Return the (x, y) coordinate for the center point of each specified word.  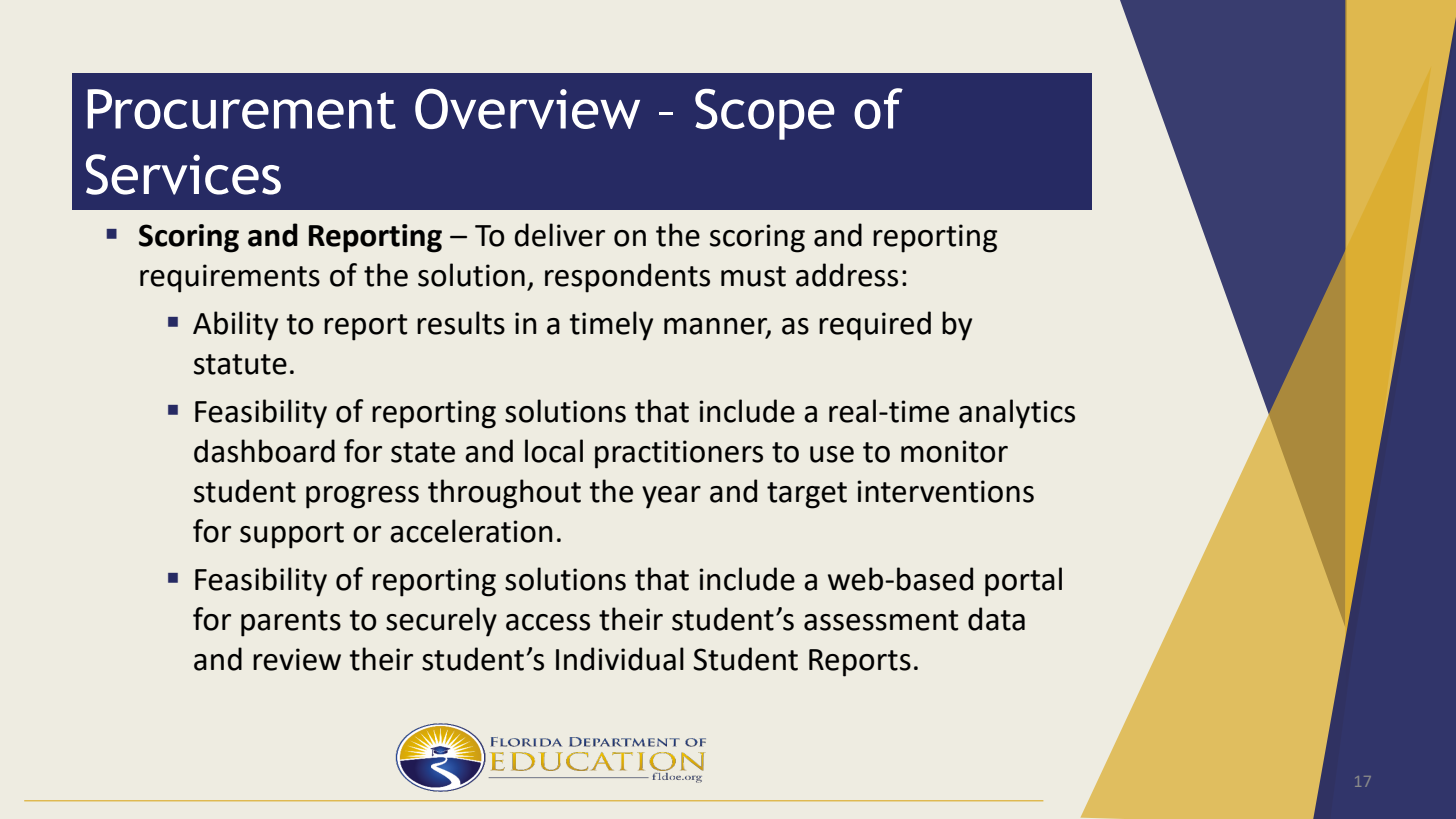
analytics (1017, 414)
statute (240, 364)
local (554, 451)
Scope (765, 114)
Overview (527, 108)
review (297, 659)
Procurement (241, 109)
